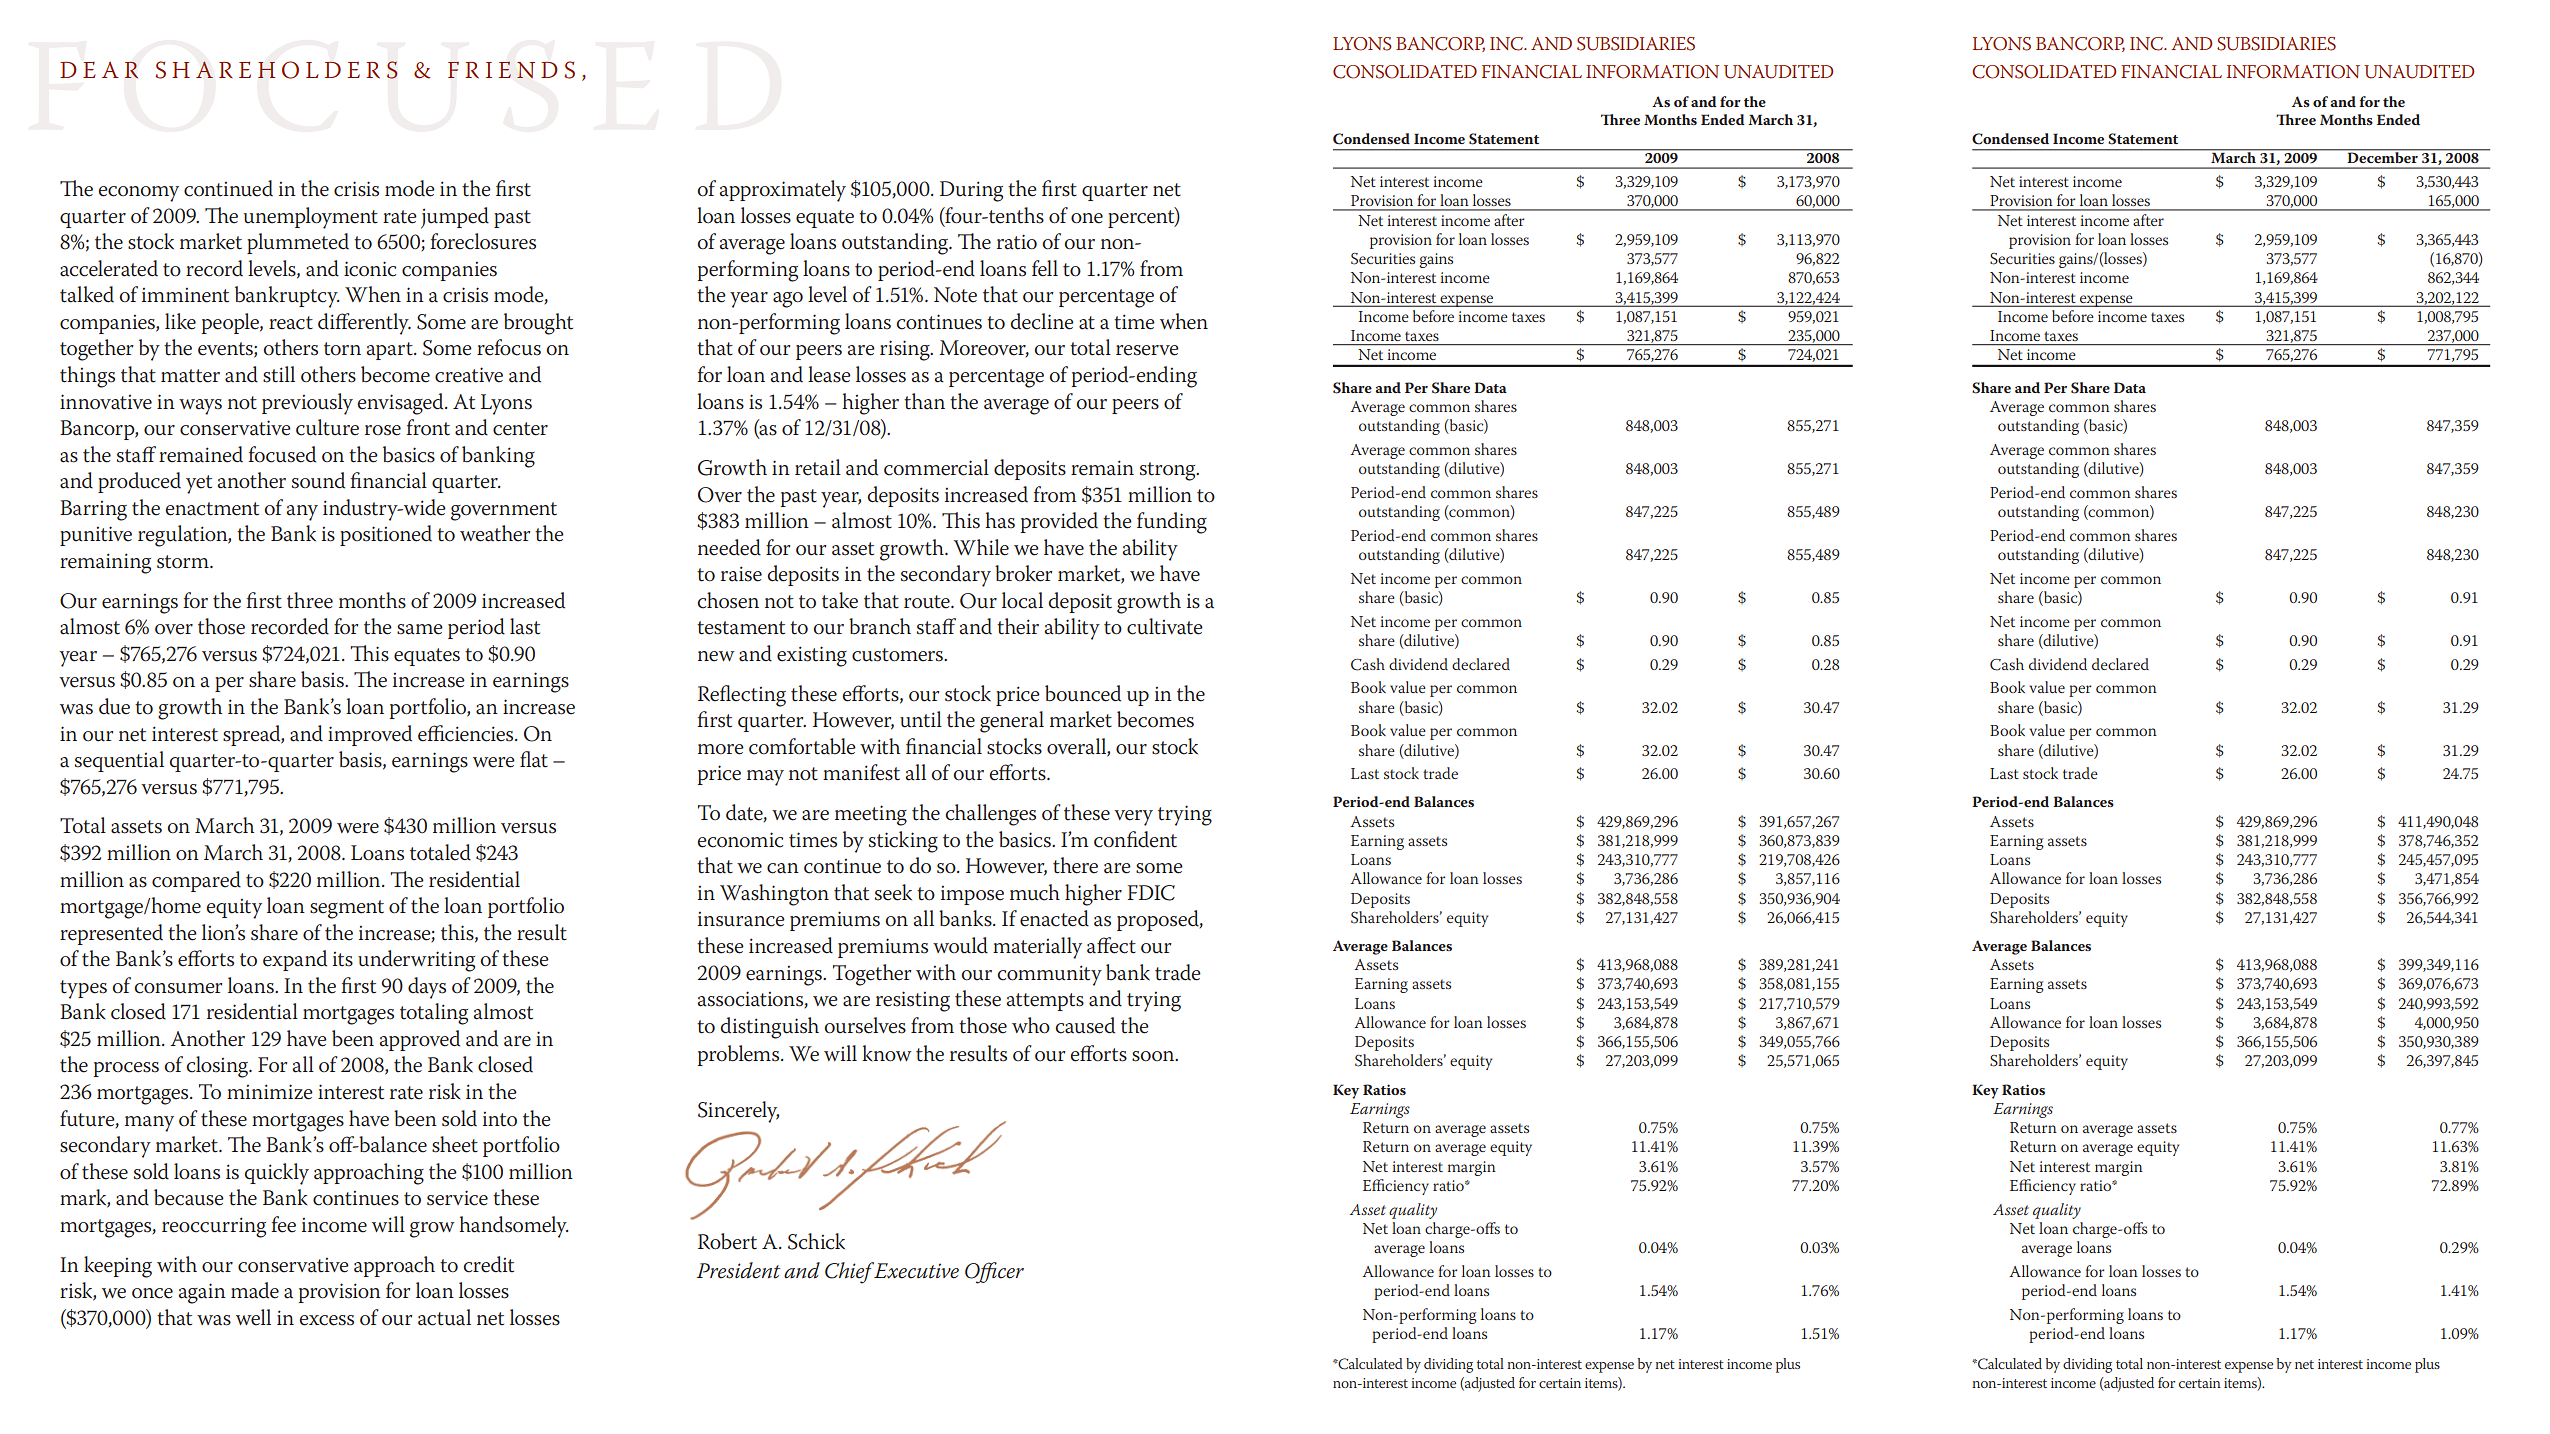 This screenshot has width=2550, height=1434. I want to click on plummeted, so click(298, 243).
